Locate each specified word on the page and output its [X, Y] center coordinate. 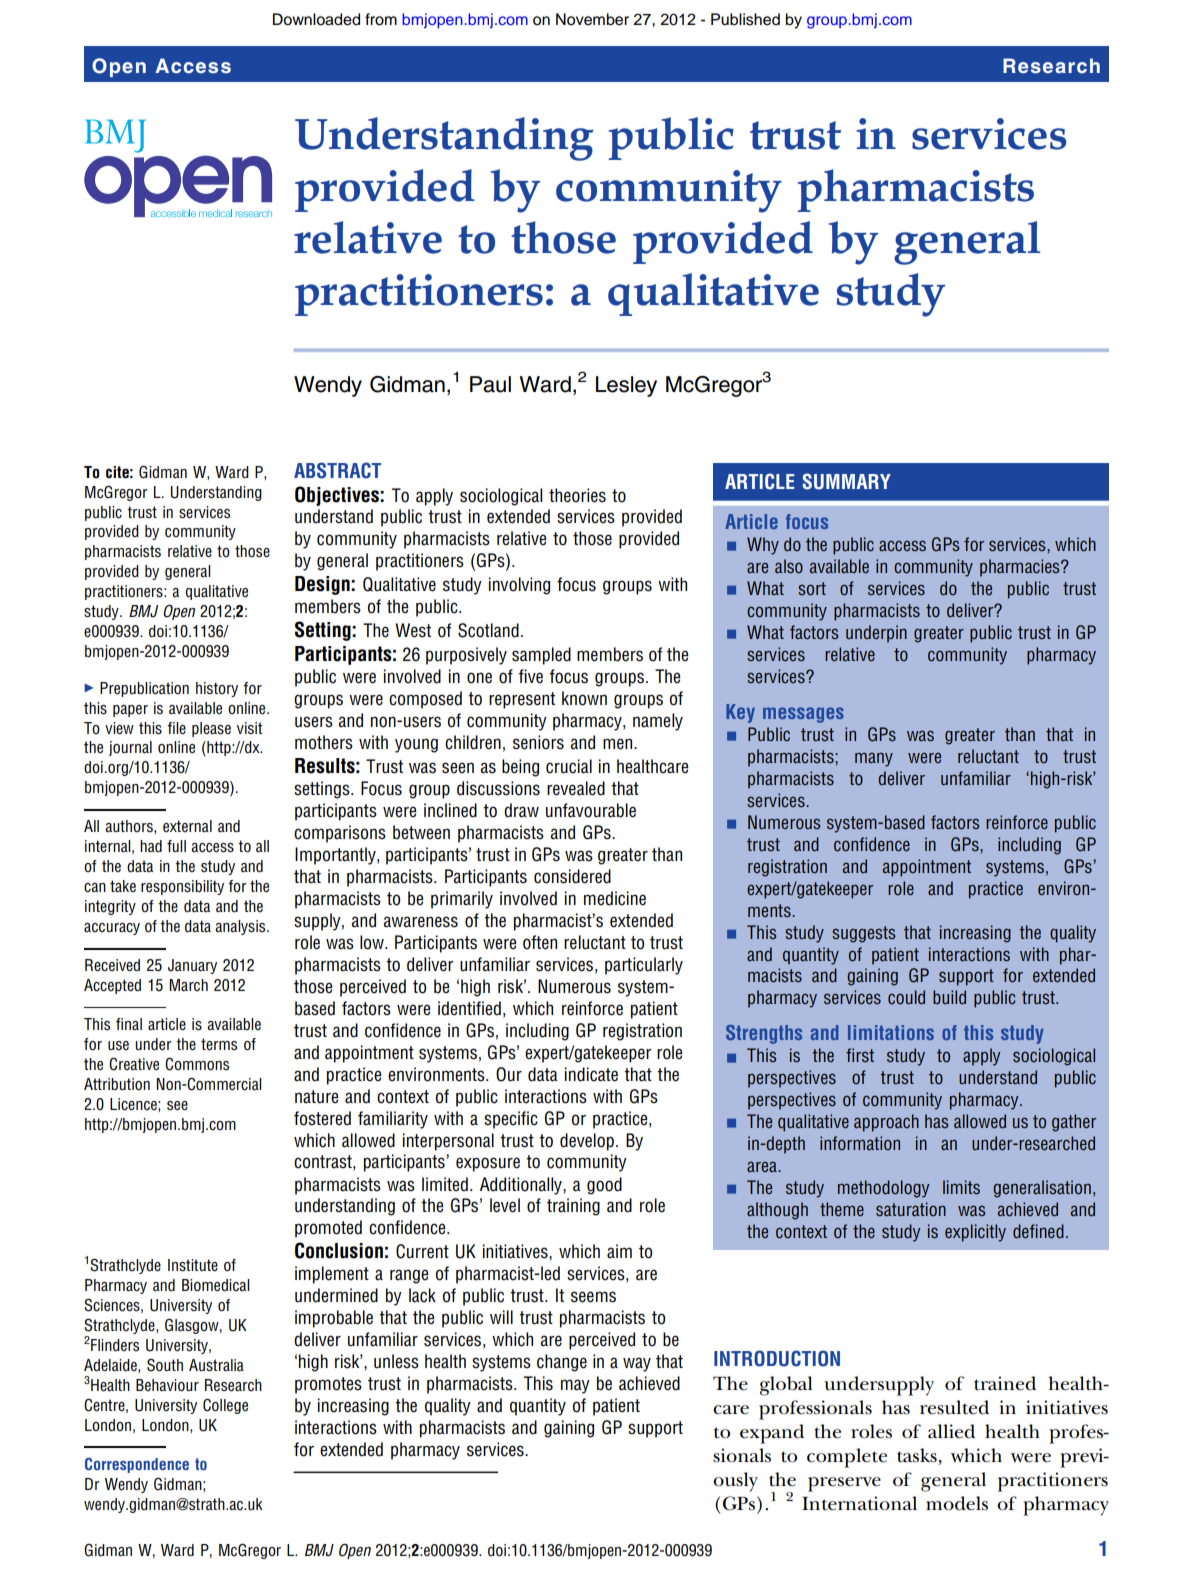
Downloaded [316, 19]
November [592, 19]
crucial [569, 766]
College [225, 1406]
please [211, 729]
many [874, 759]
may [575, 1386]
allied [951, 1431]
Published [745, 19]
